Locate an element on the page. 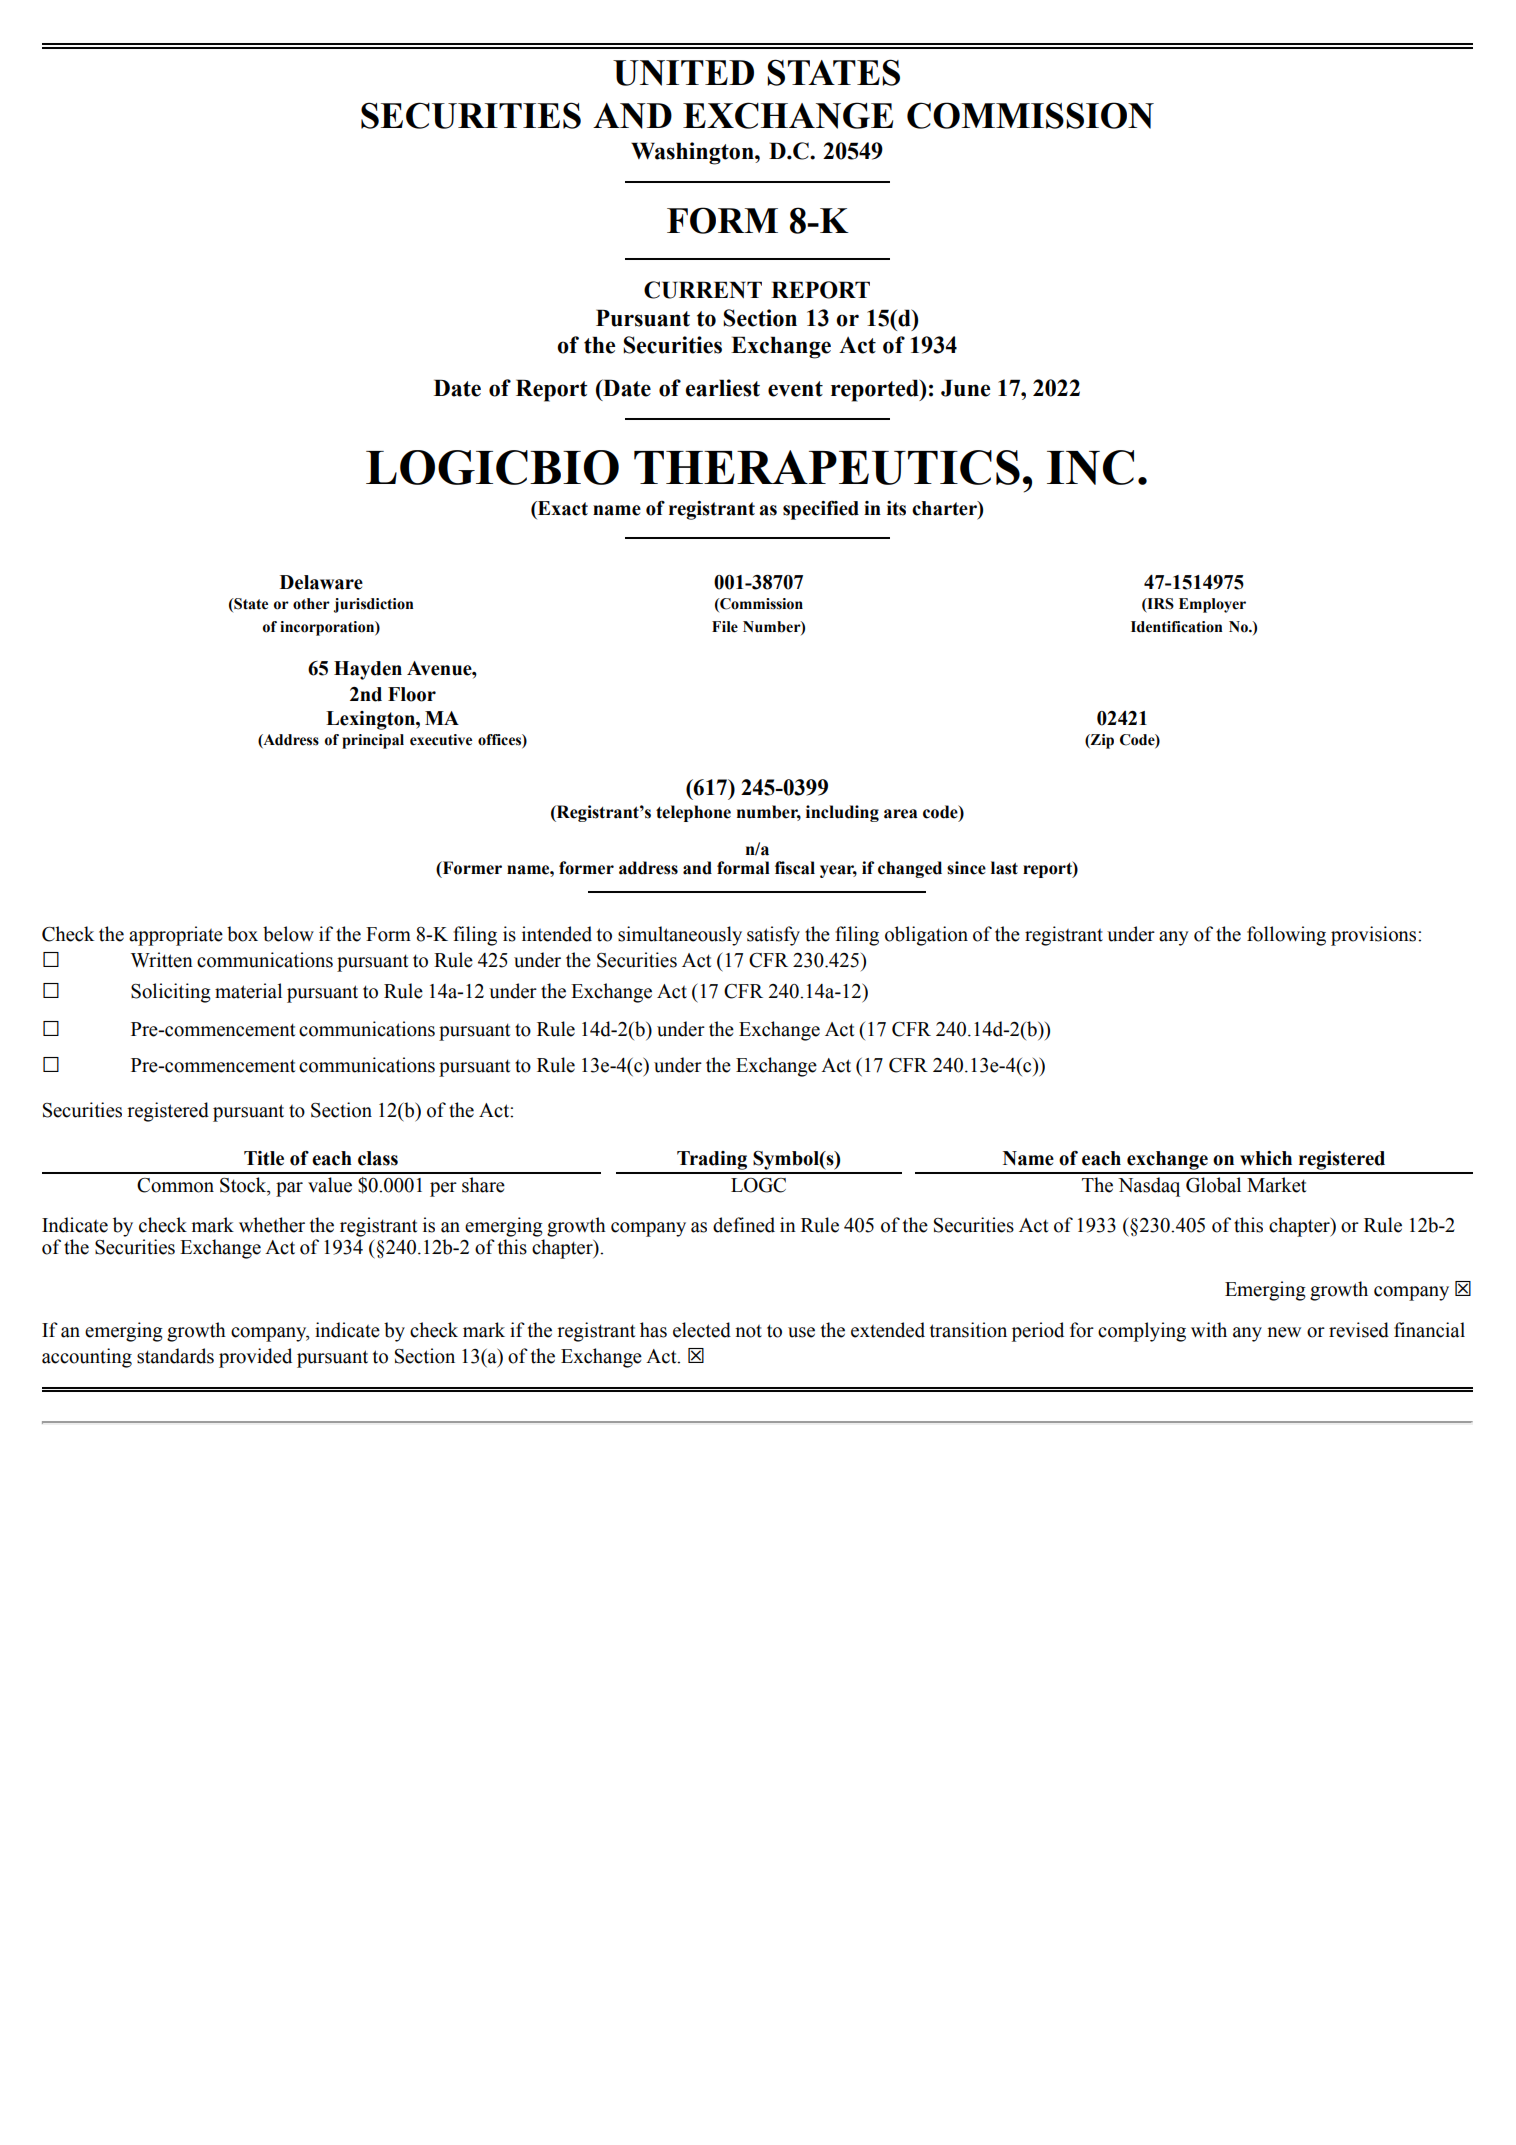 This document has height=2145, width=1516. charter is located at coordinates (945, 509).
